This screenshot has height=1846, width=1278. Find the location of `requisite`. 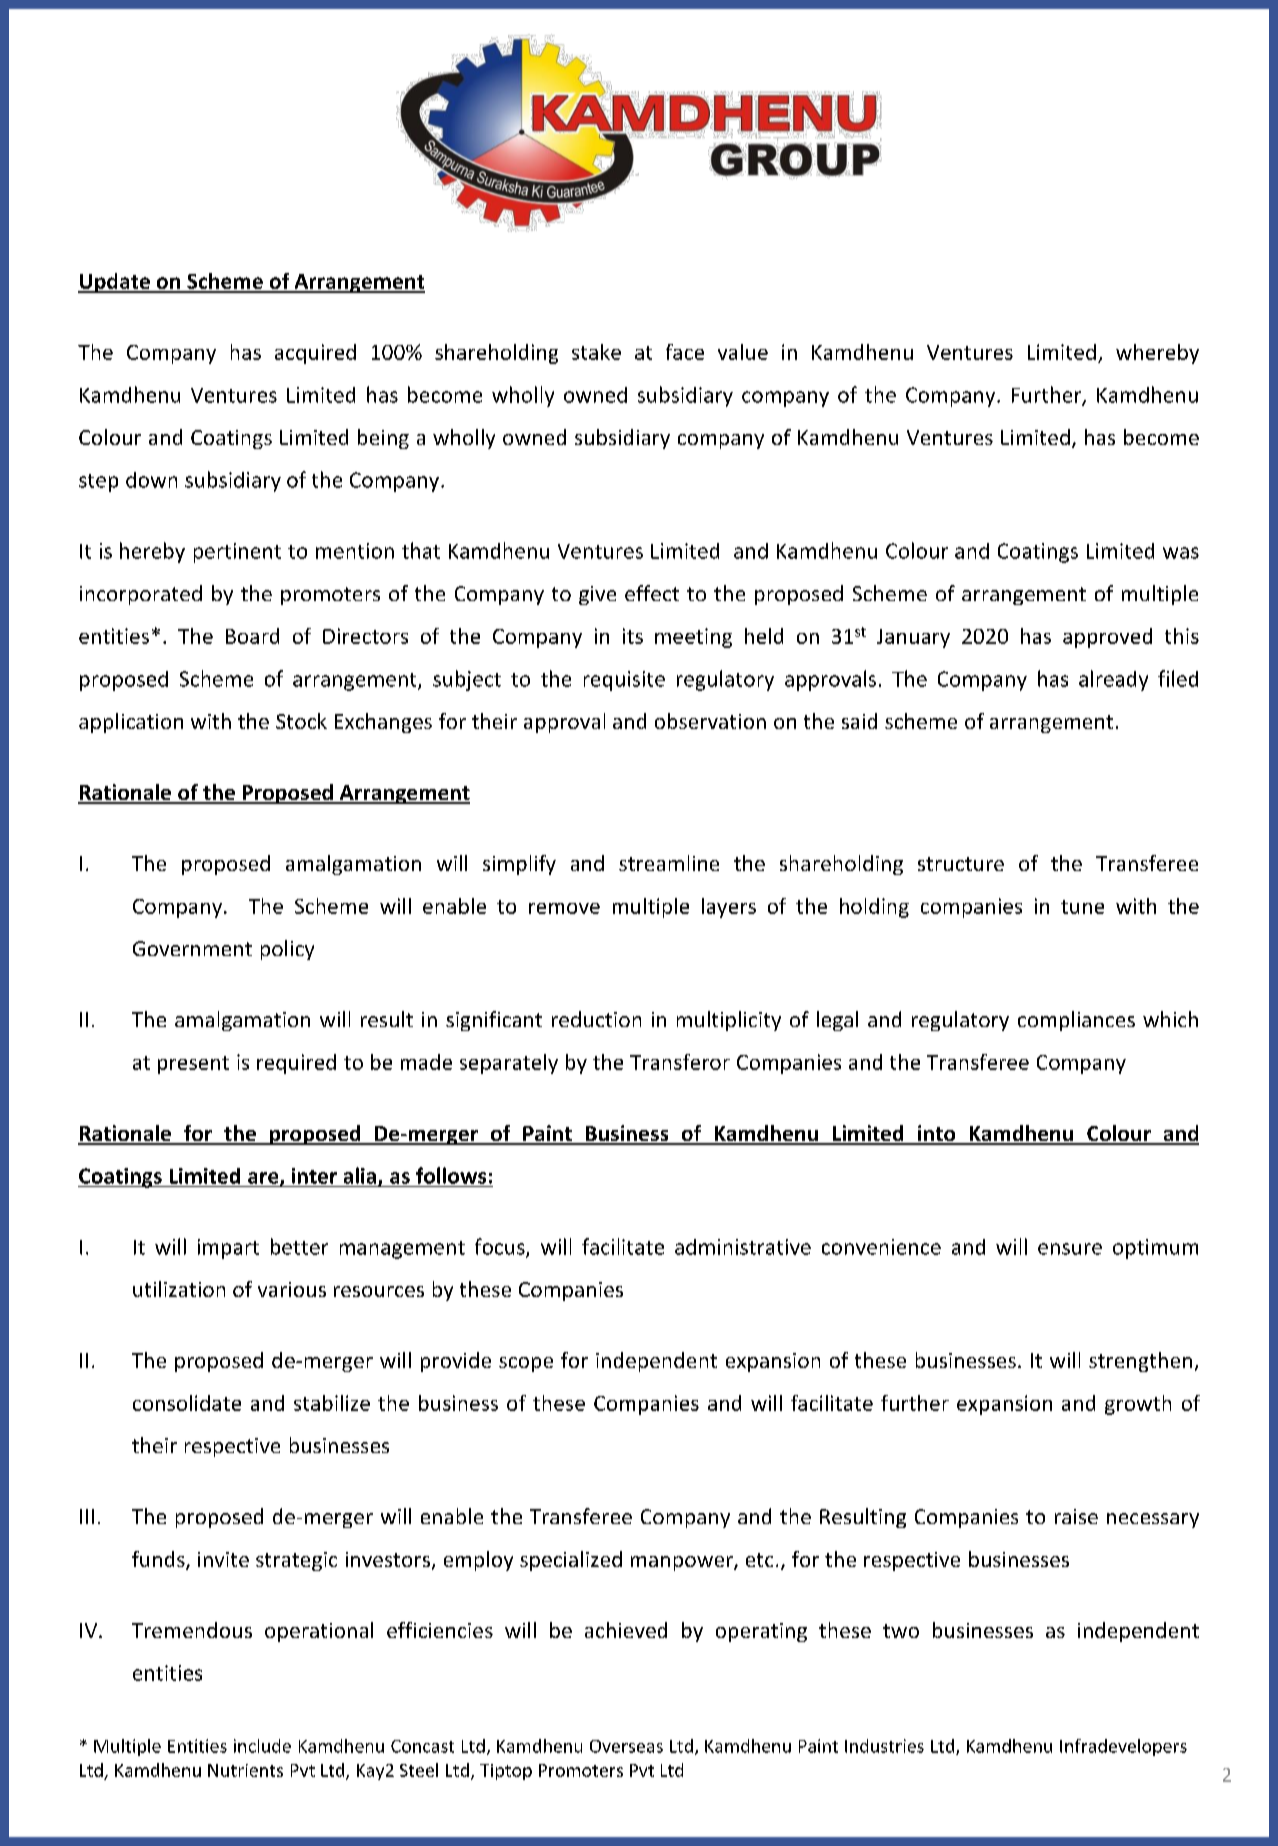

requisite is located at coordinates (624, 681).
